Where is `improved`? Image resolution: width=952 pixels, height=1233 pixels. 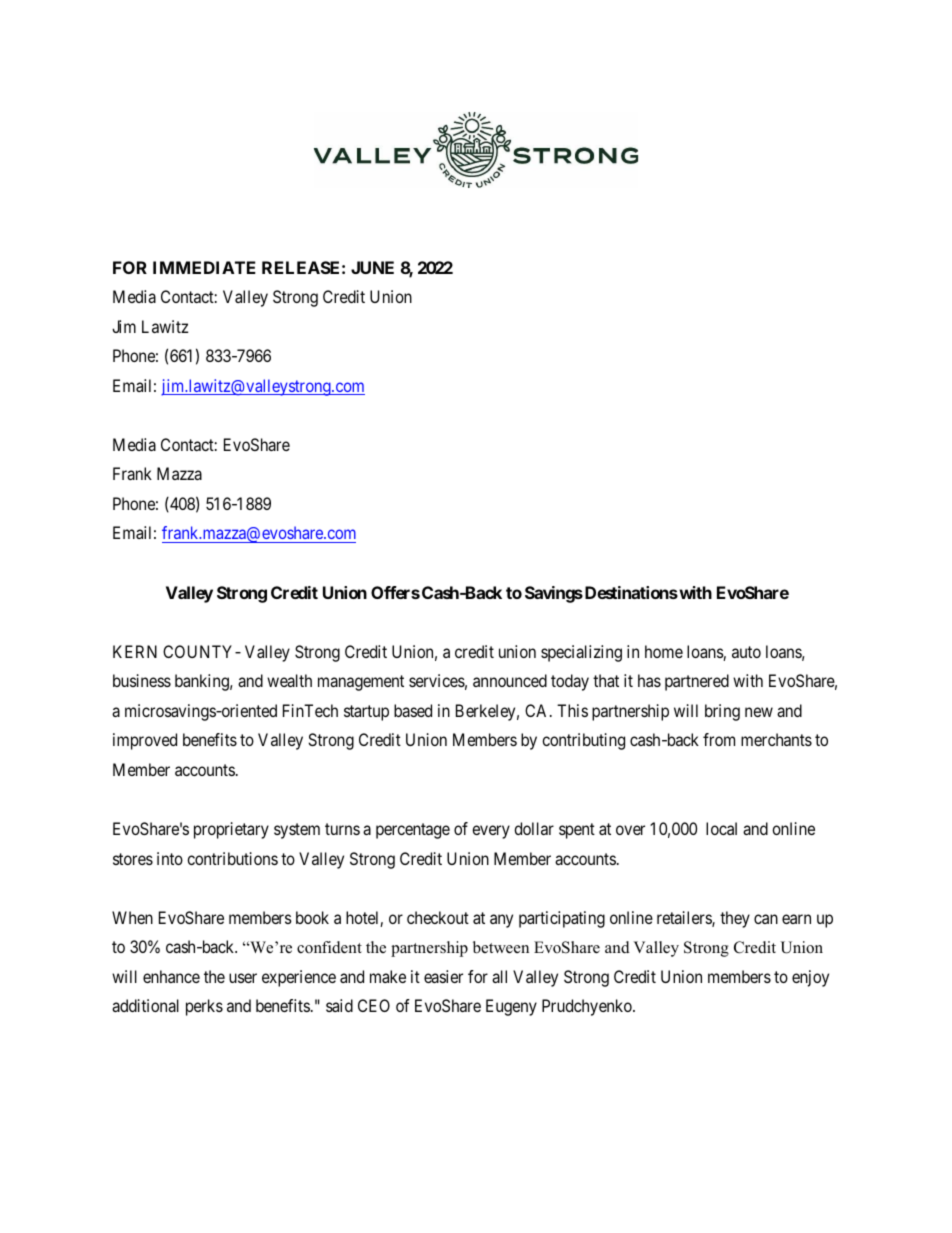 improved is located at coordinates (145, 741).
